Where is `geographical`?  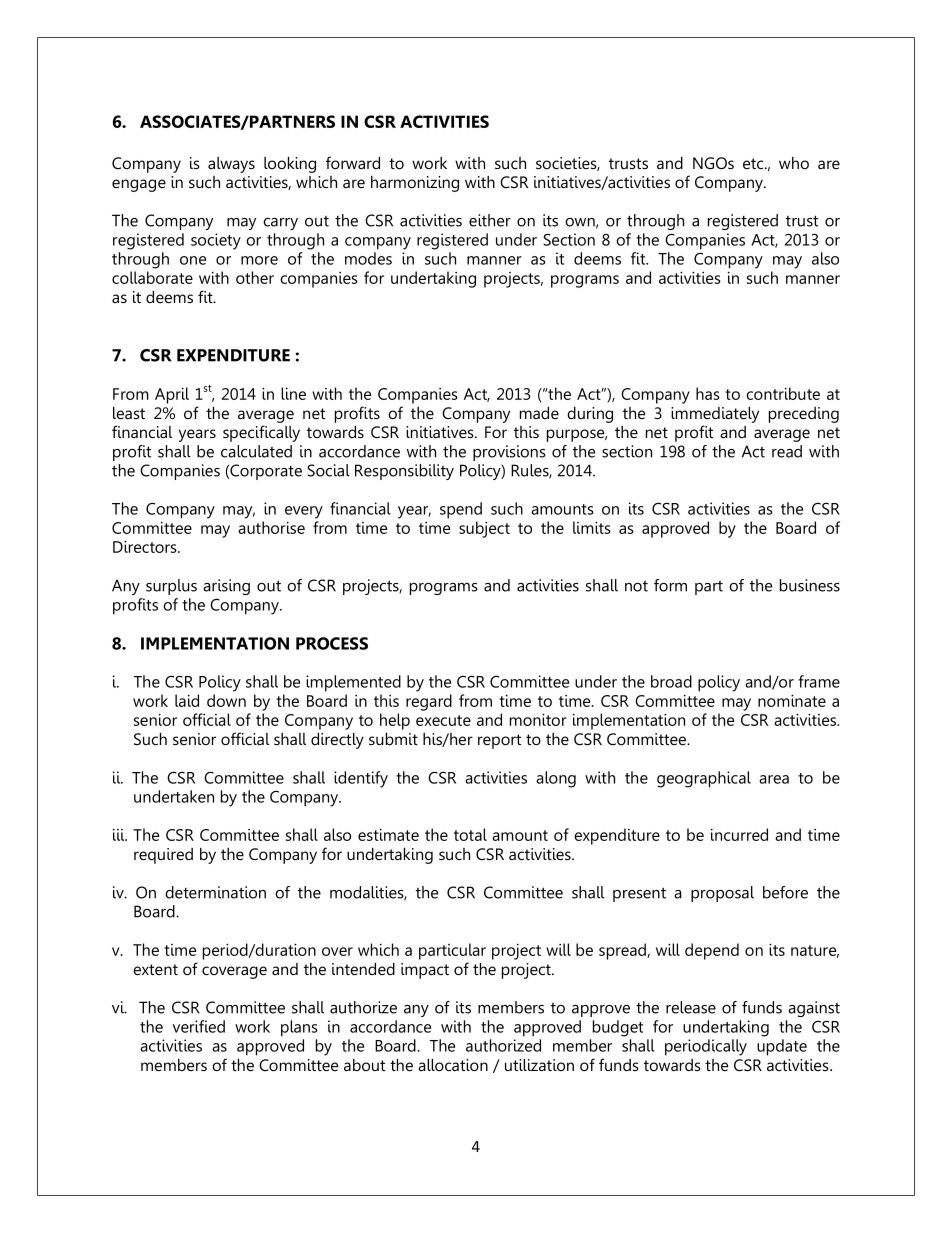 geographical is located at coordinates (704, 779).
